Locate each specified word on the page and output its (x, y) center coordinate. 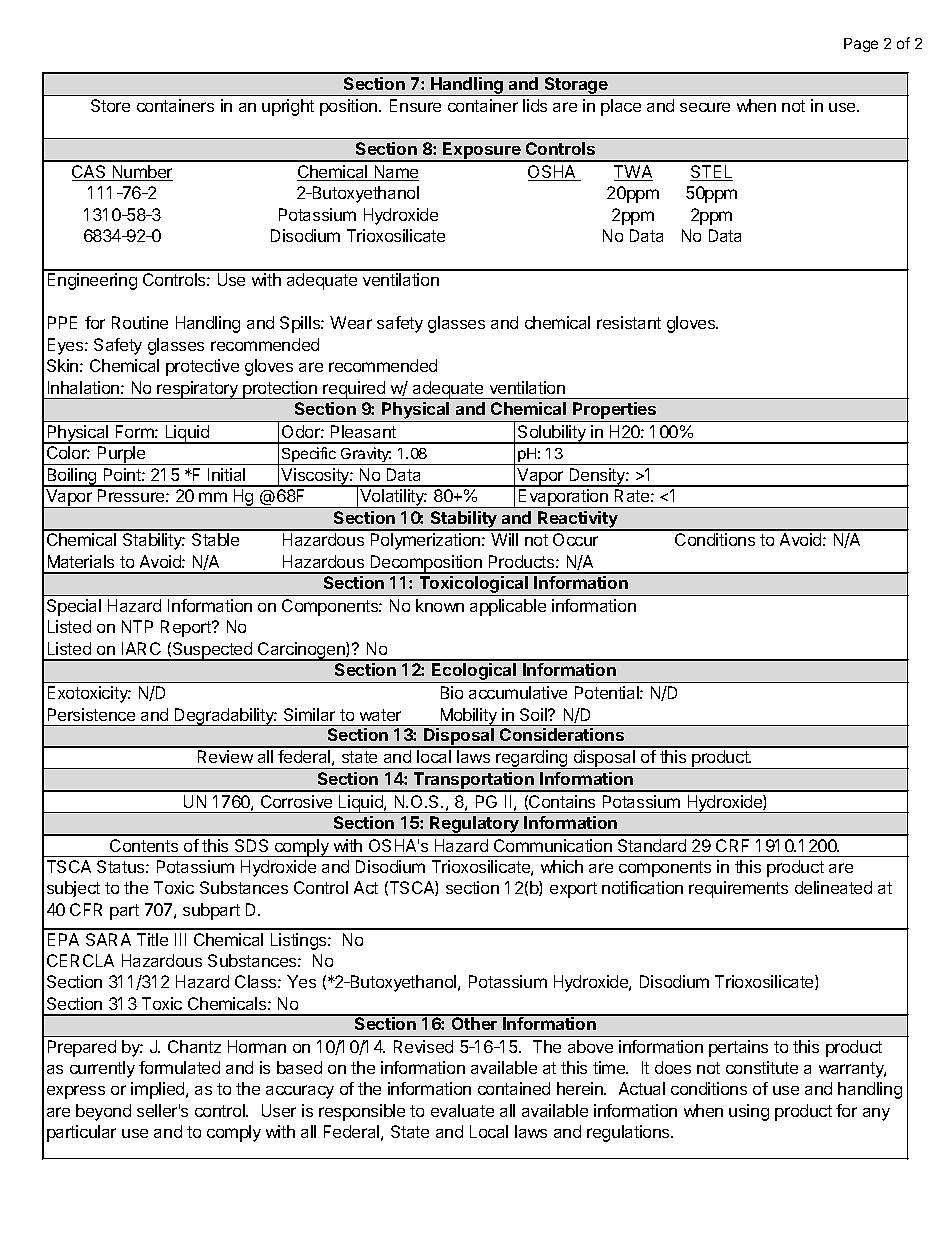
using (749, 1112)
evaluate (462, 1110)
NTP (137, 626)
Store (110, 105)
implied (159, 1090)
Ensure (415, 105)
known (440, 605)
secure (705, 107)
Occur (575, 539)
